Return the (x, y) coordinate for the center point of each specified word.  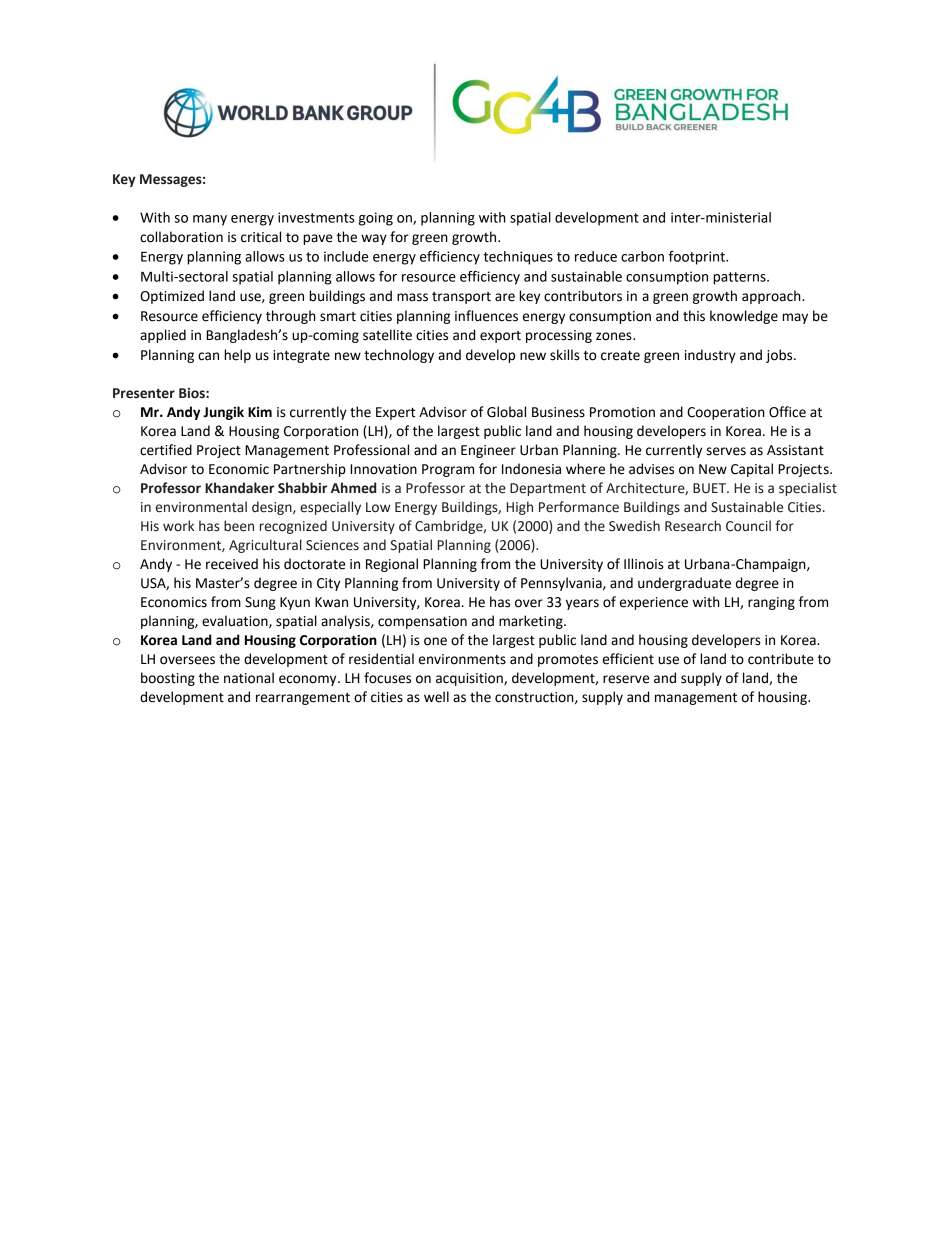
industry (710, 356)
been (239, 526)
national (249, 678)
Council (748, 526)
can (208, 356)
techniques (518, 258)
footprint (698, 258)
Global (506, 412)
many (210, 220)
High (519, 508)
